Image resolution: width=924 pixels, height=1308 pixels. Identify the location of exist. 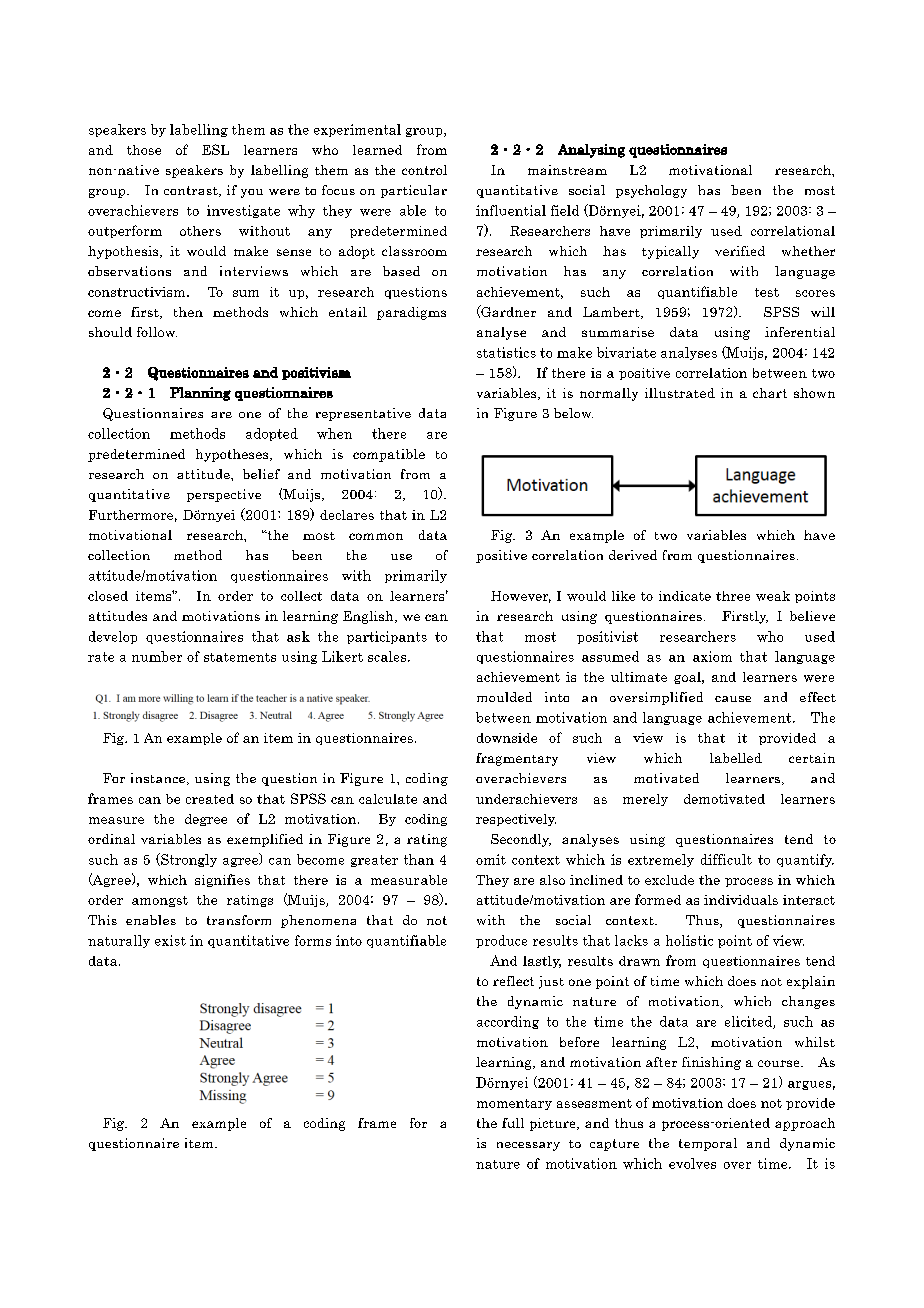
(170, 940).
